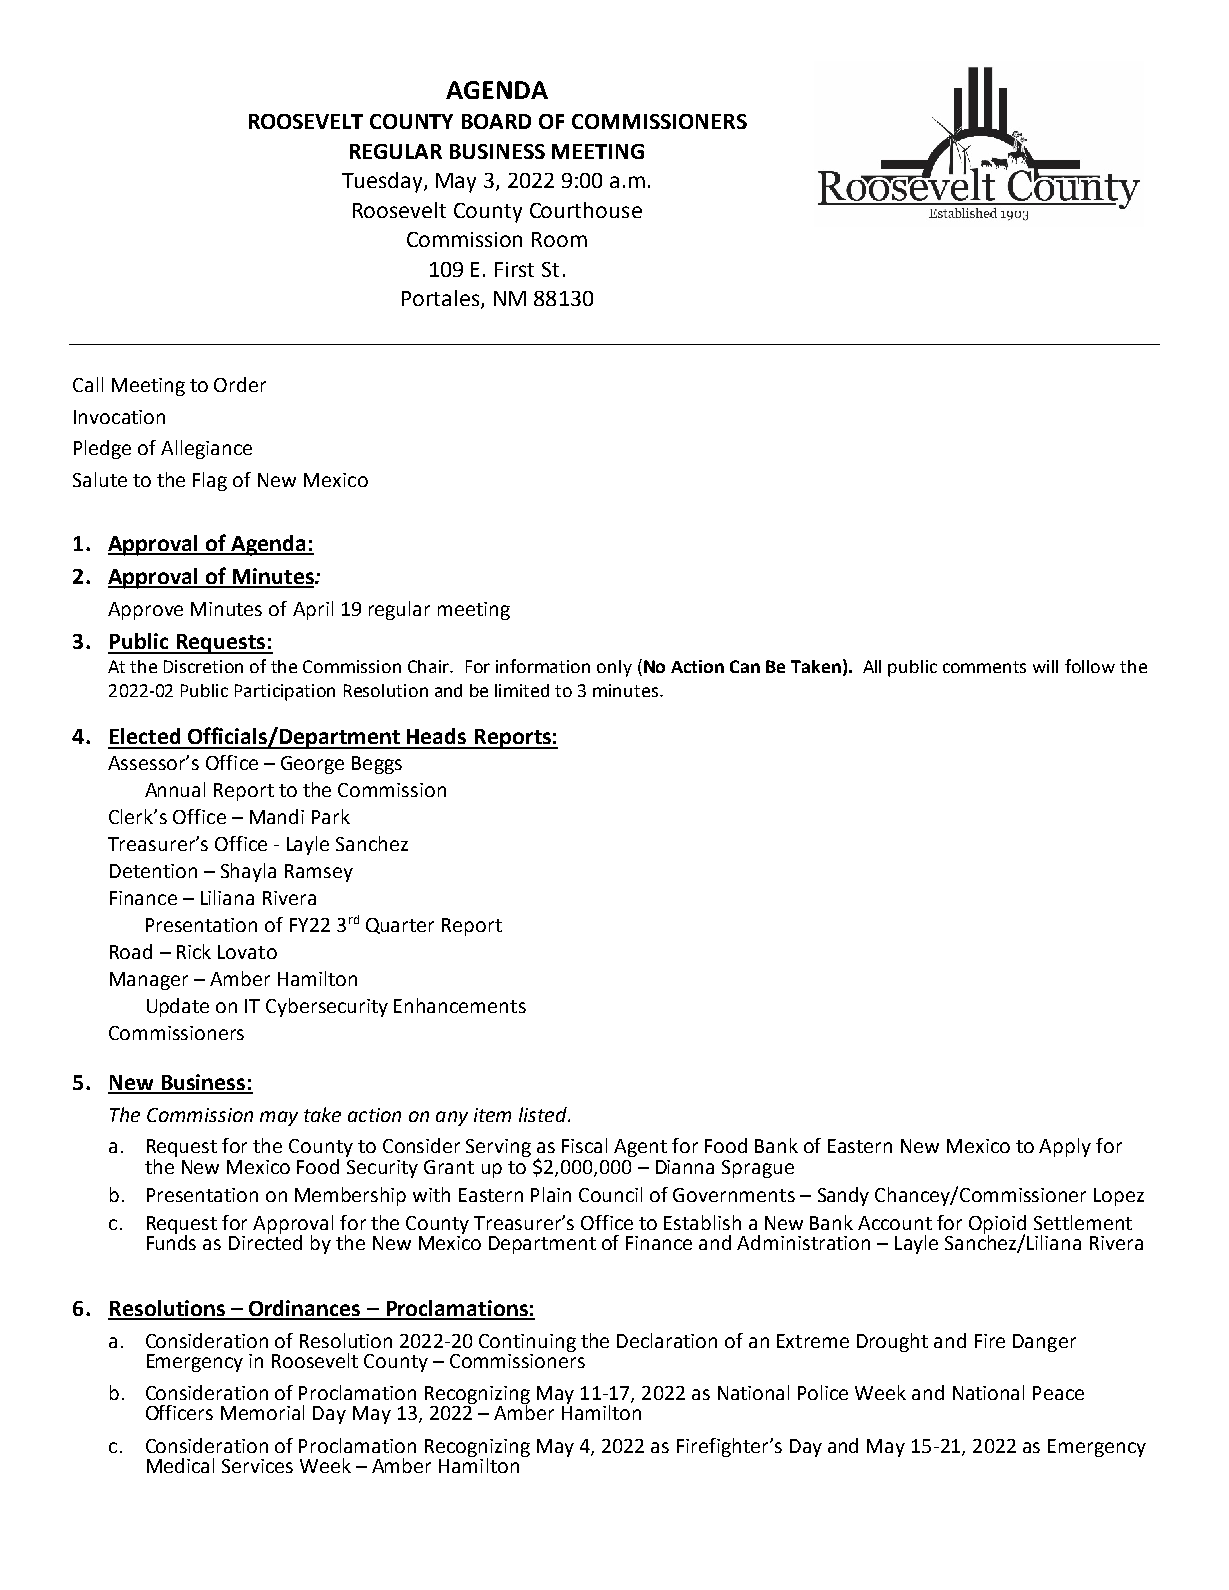  What do you see at coordinates (262, 1412) in the screenshot?
I see `Memorial` at bounding box center [262, 1412].
